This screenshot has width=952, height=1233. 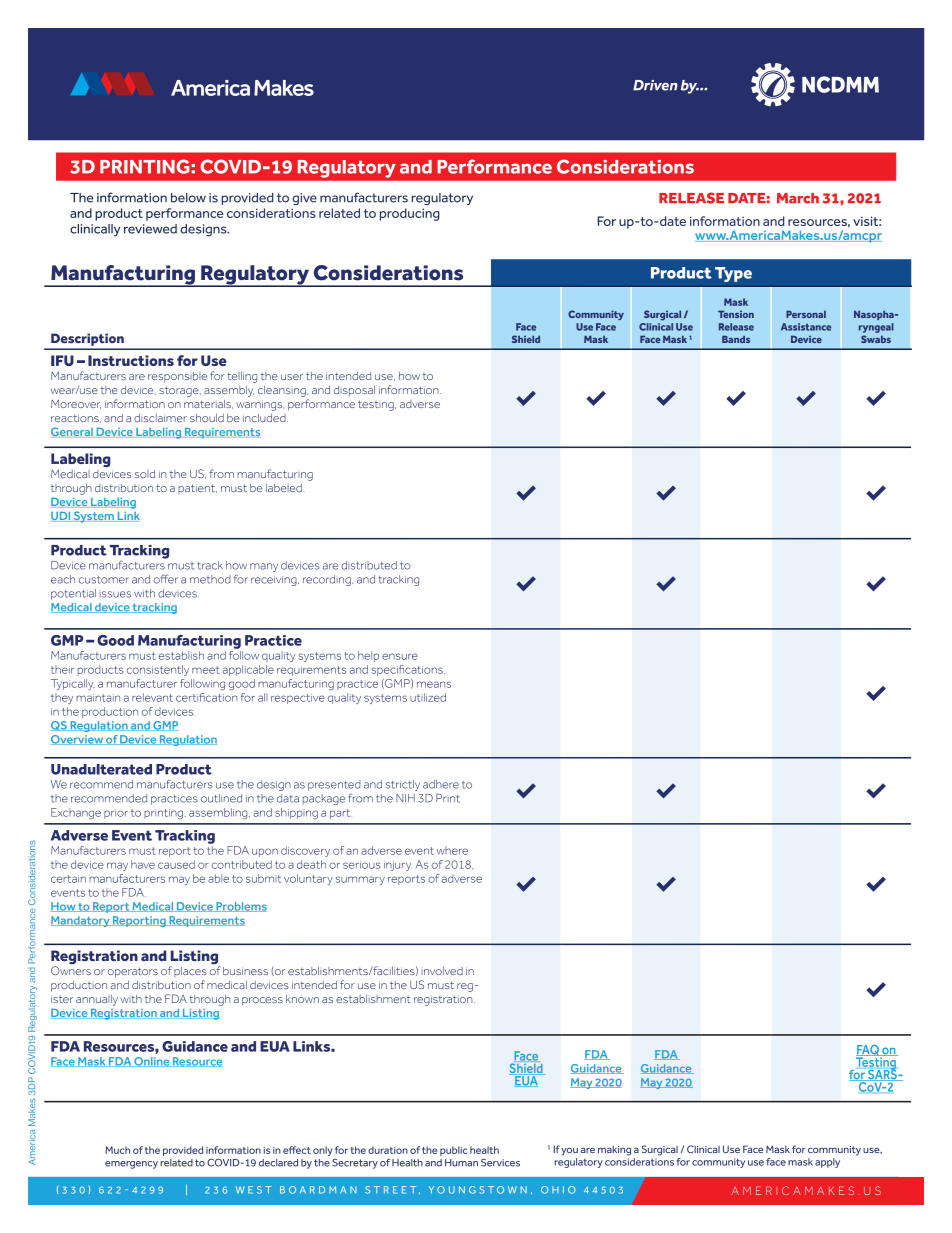 What do you see at coordinates (736, 339) in the screenshot?
I see `Bands` at bounding box center [736, 339].
